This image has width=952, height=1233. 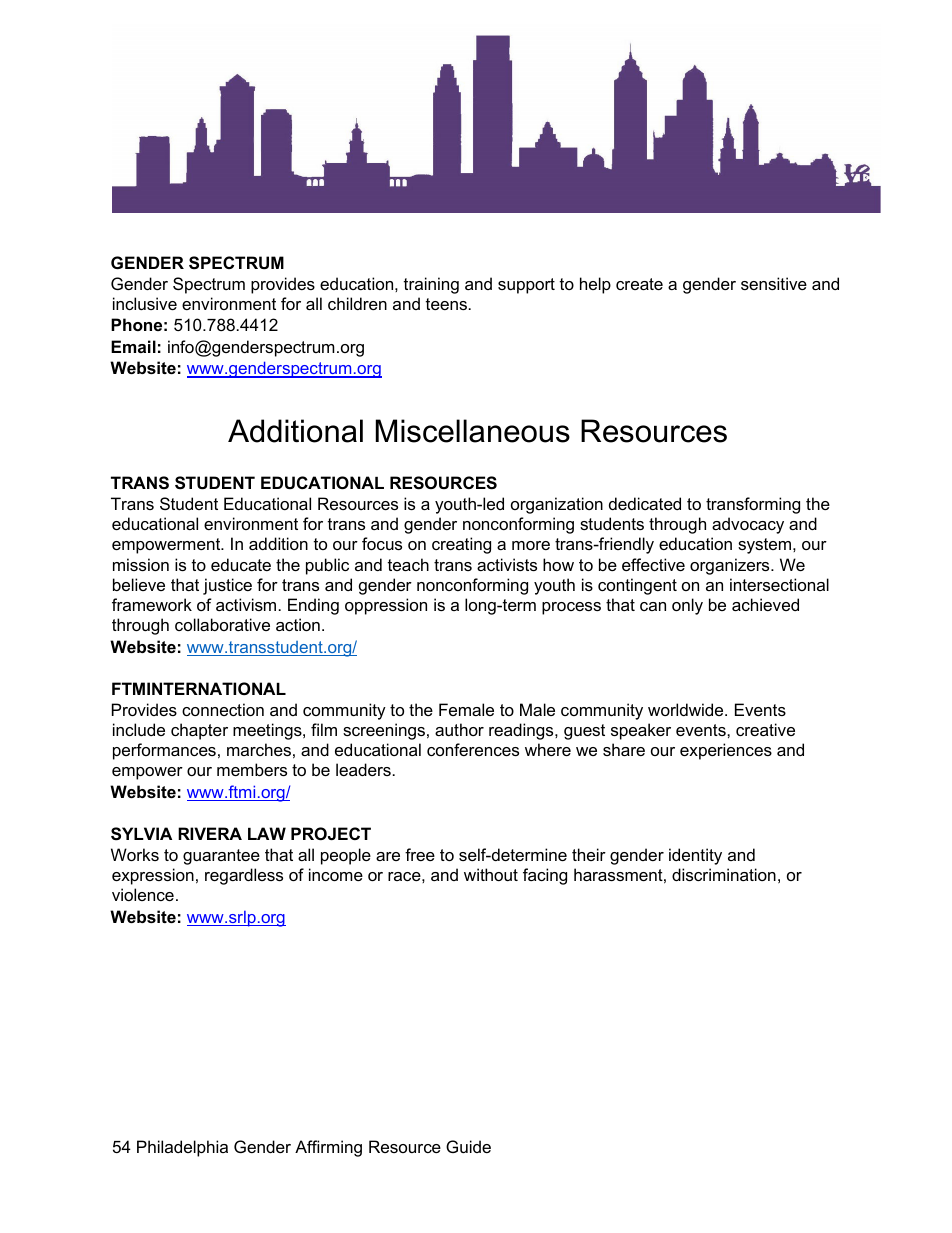 I want to click on discrimination, so click(x=724, y=874).
